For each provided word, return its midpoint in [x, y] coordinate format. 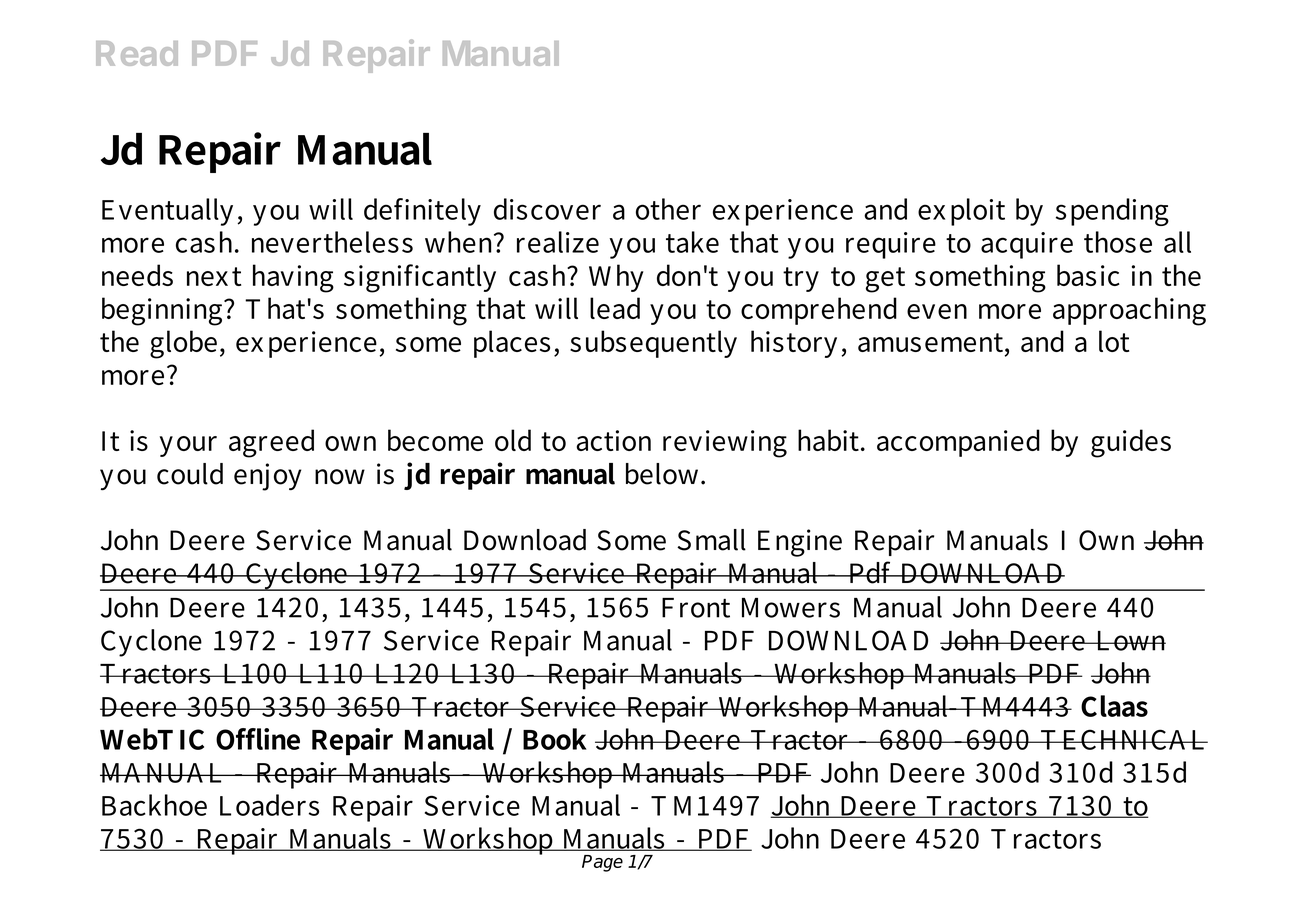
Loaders [269, 805]
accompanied [958, 443]
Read [137, 53]
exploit [961, 212]
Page [602, 863]
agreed [271, 443]
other [668, 209]
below [664, 474]
